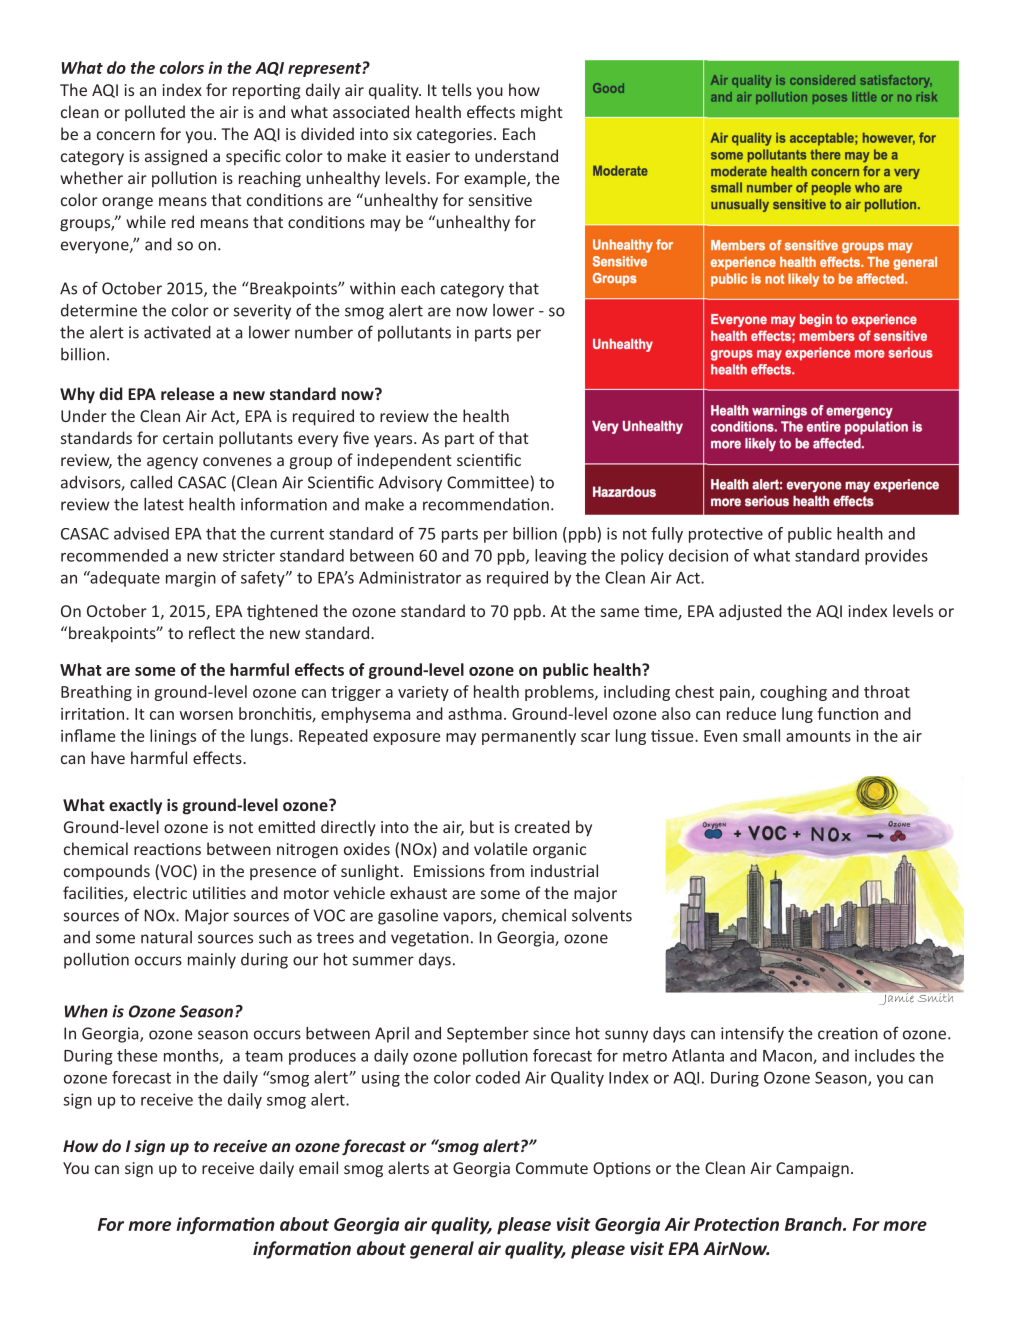 The height and width of the image is (1322, 1021). I want to click on years, so click(394, 441).
